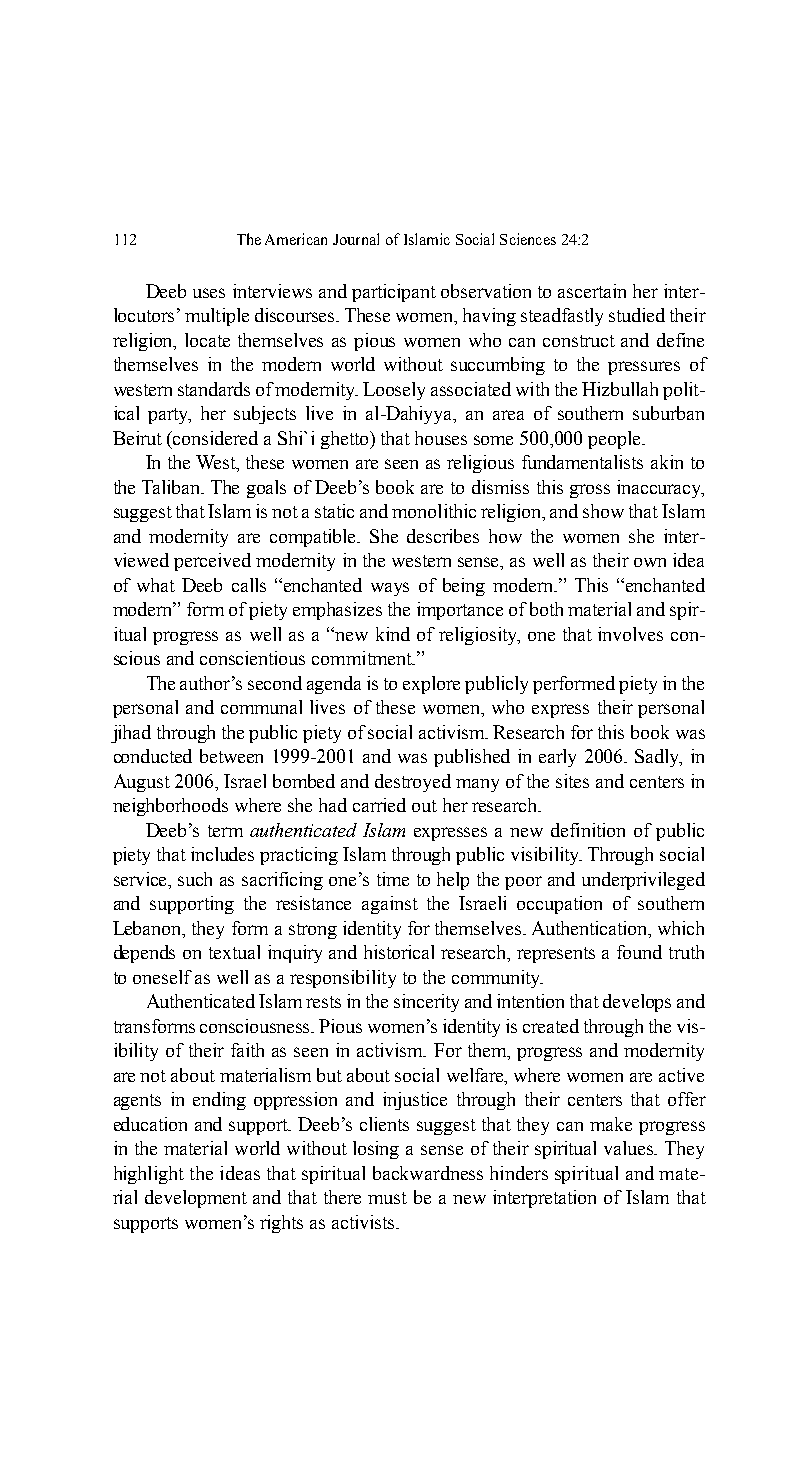 This screenshot has width=812, height=1459. I want to click on explore, so click(431, 685).
